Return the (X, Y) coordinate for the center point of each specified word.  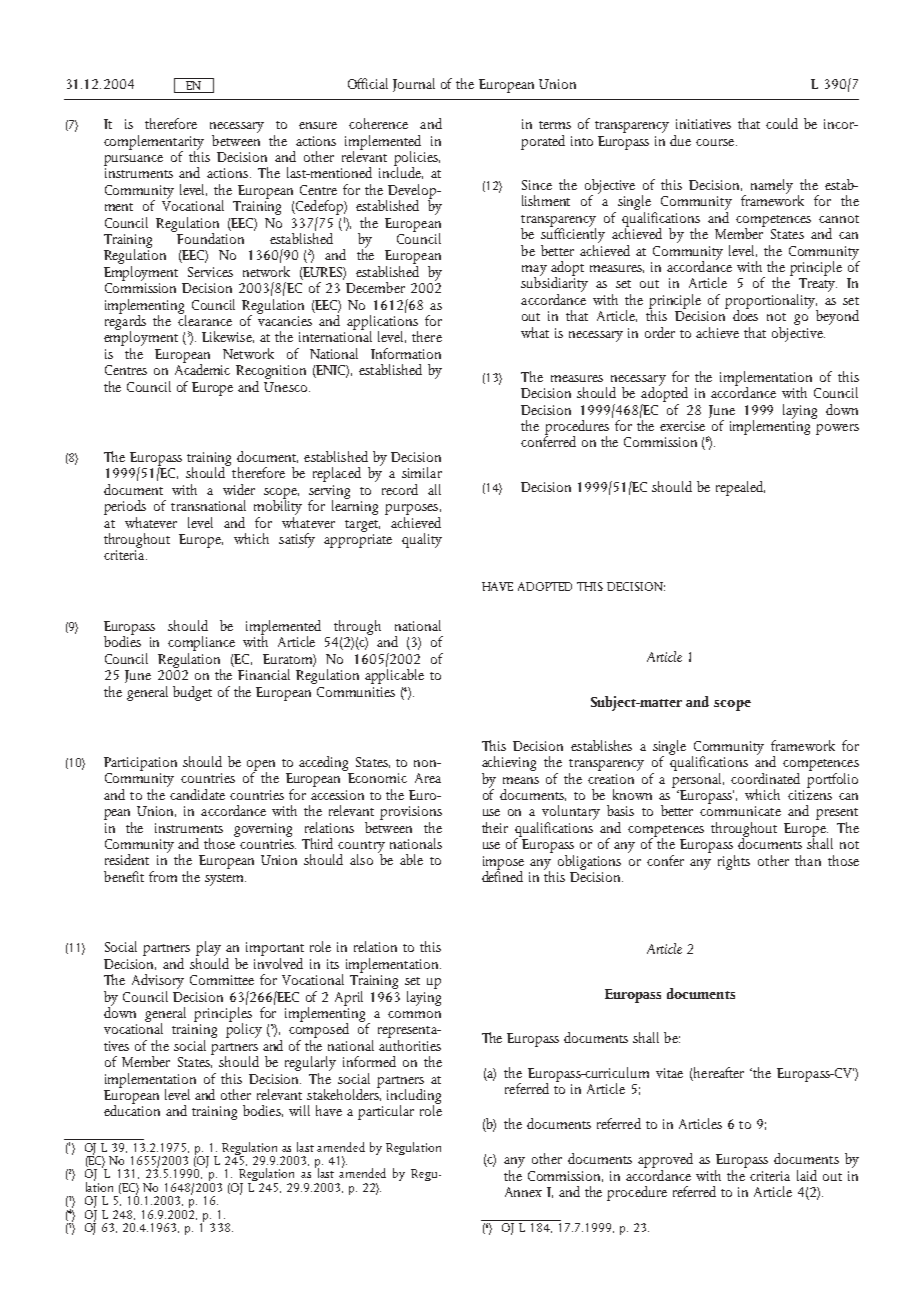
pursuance (133, 160)
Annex (523, 1192)
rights (734, 862)
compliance (201, 645)
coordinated (765, 778)
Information (406, 353)
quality (422, 540)
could (782, 123)
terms (555, 125)
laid (807, 1175)
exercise (682, 426)
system (225, 880)
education (132, 1109)
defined (502, 875)
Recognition (271, 372)
